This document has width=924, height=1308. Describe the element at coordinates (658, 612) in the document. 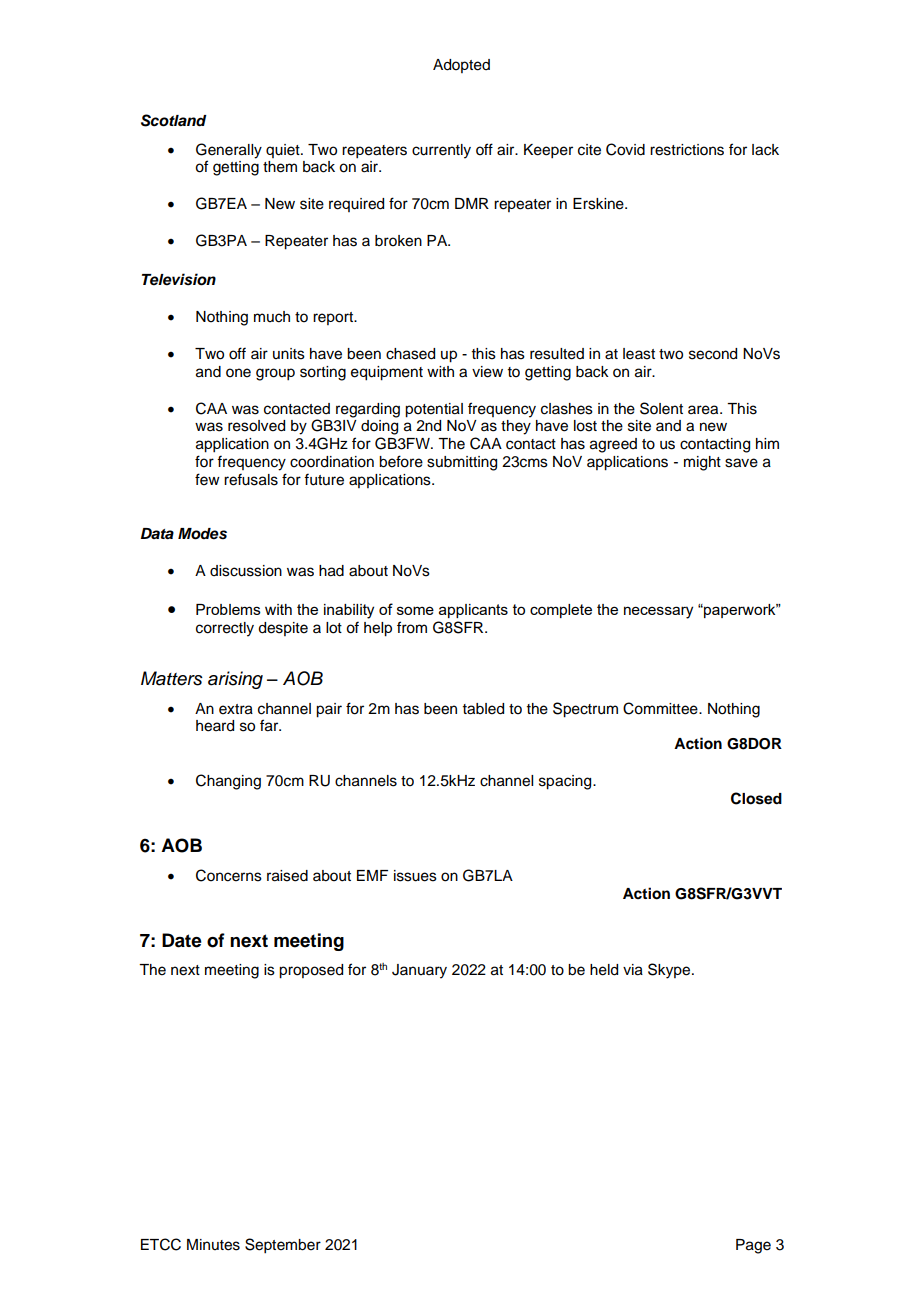

I see `necessary` at that location.
